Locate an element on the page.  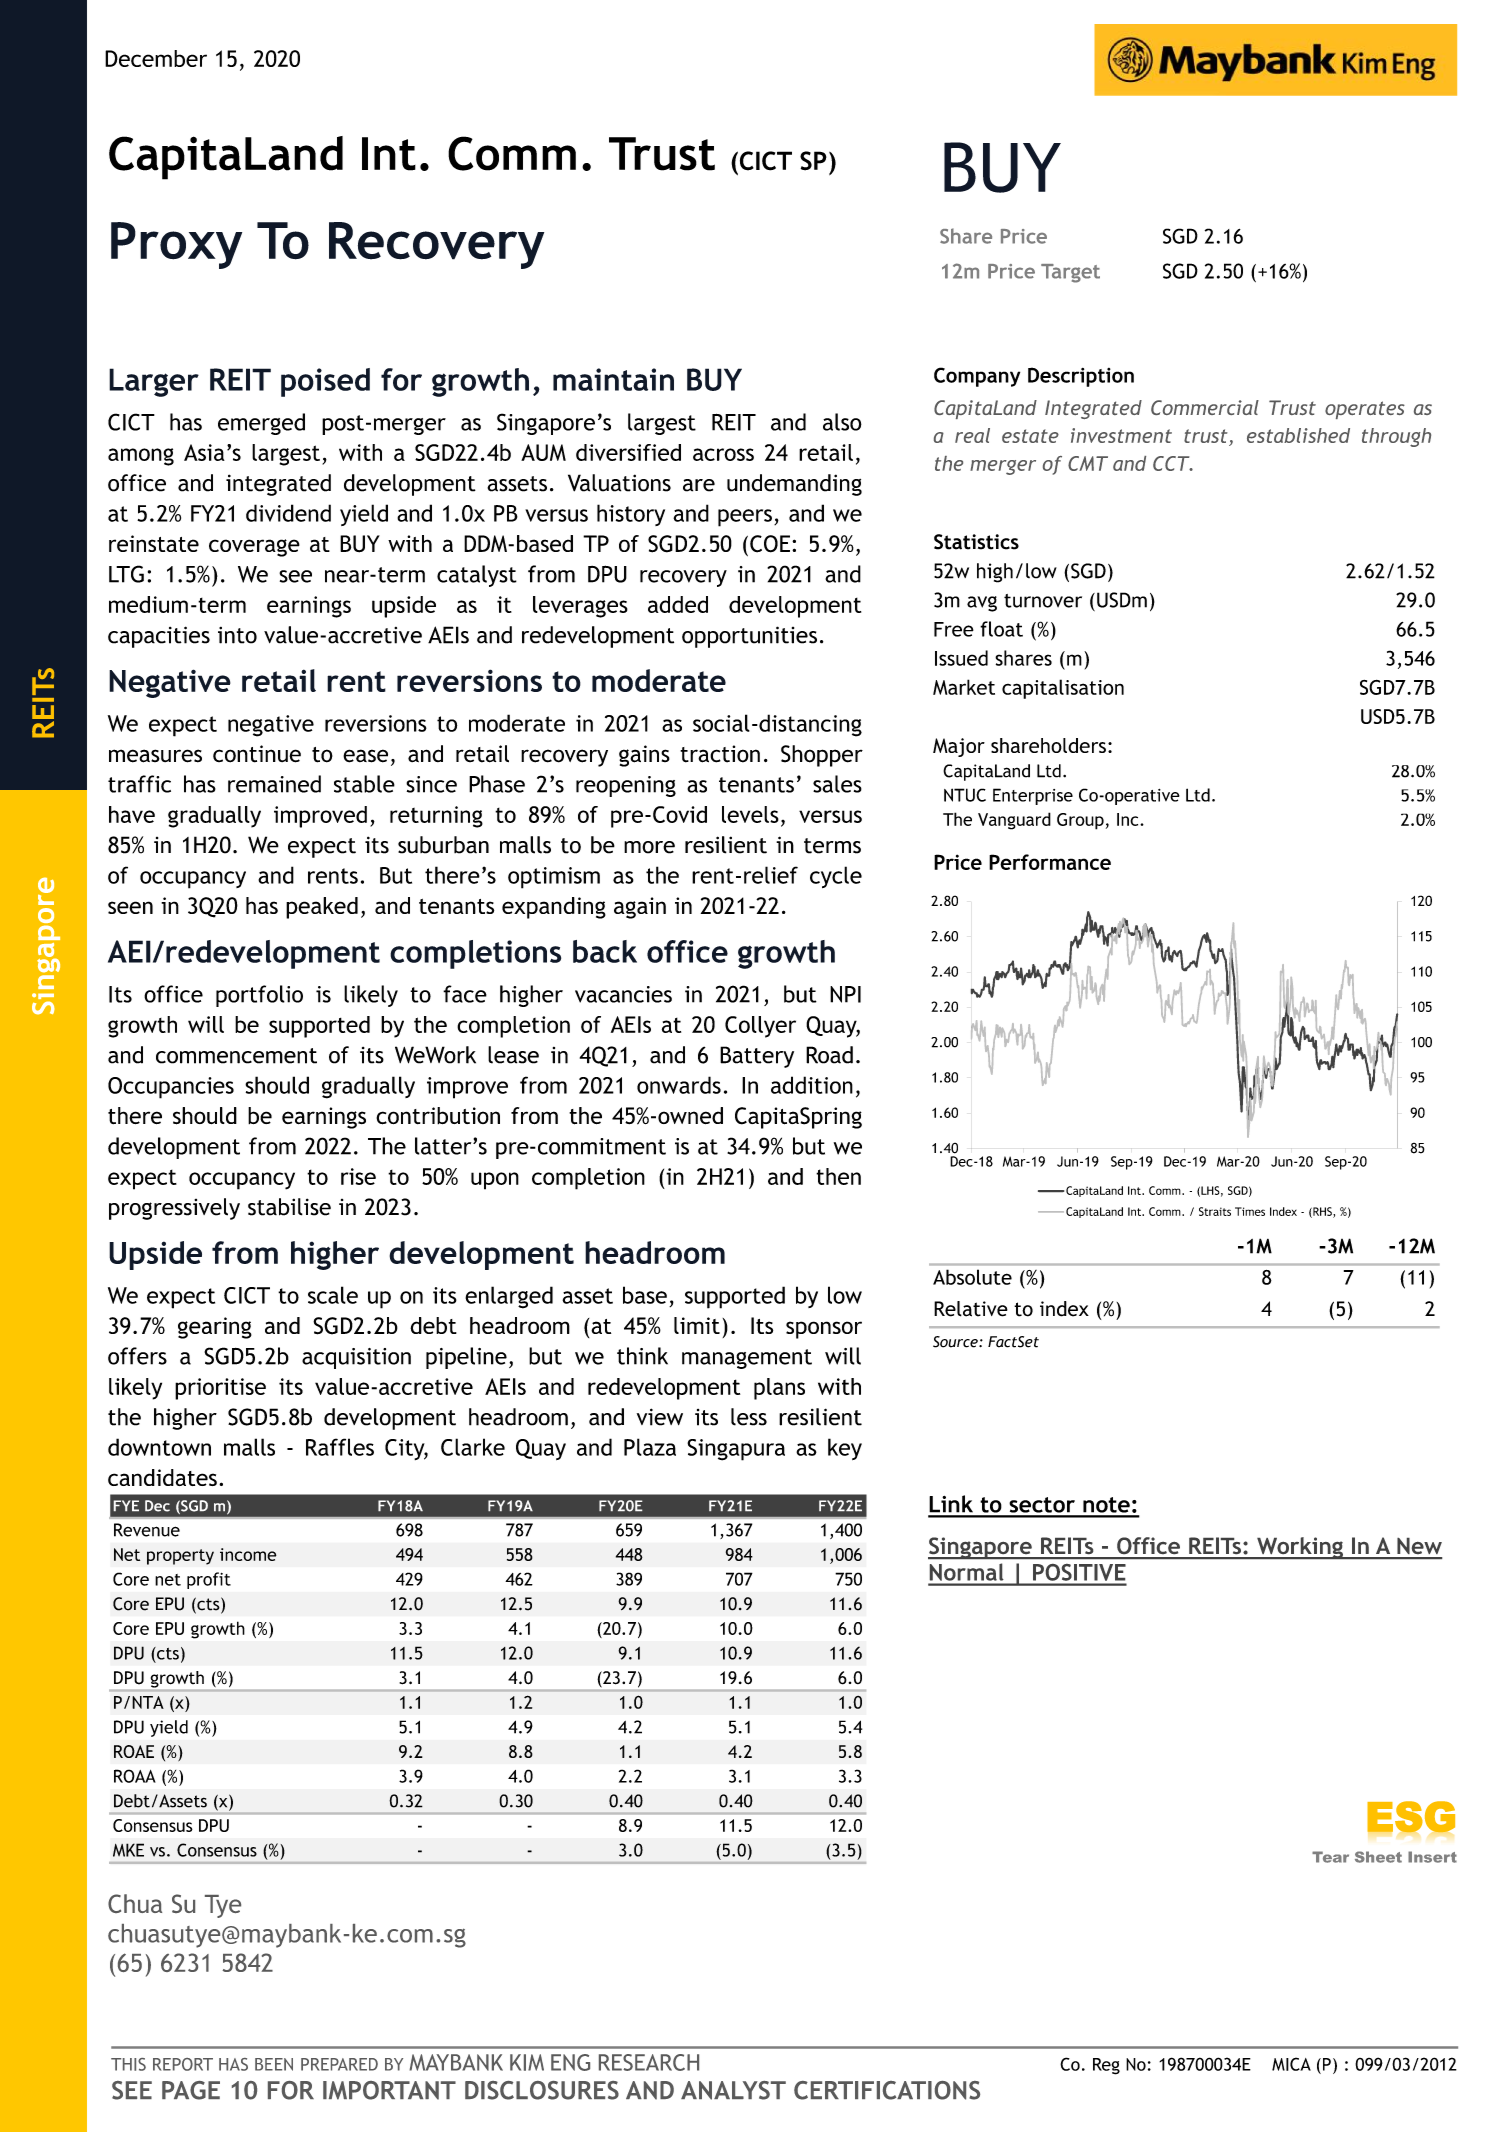
operates is located at coordinates (1365, 410).
